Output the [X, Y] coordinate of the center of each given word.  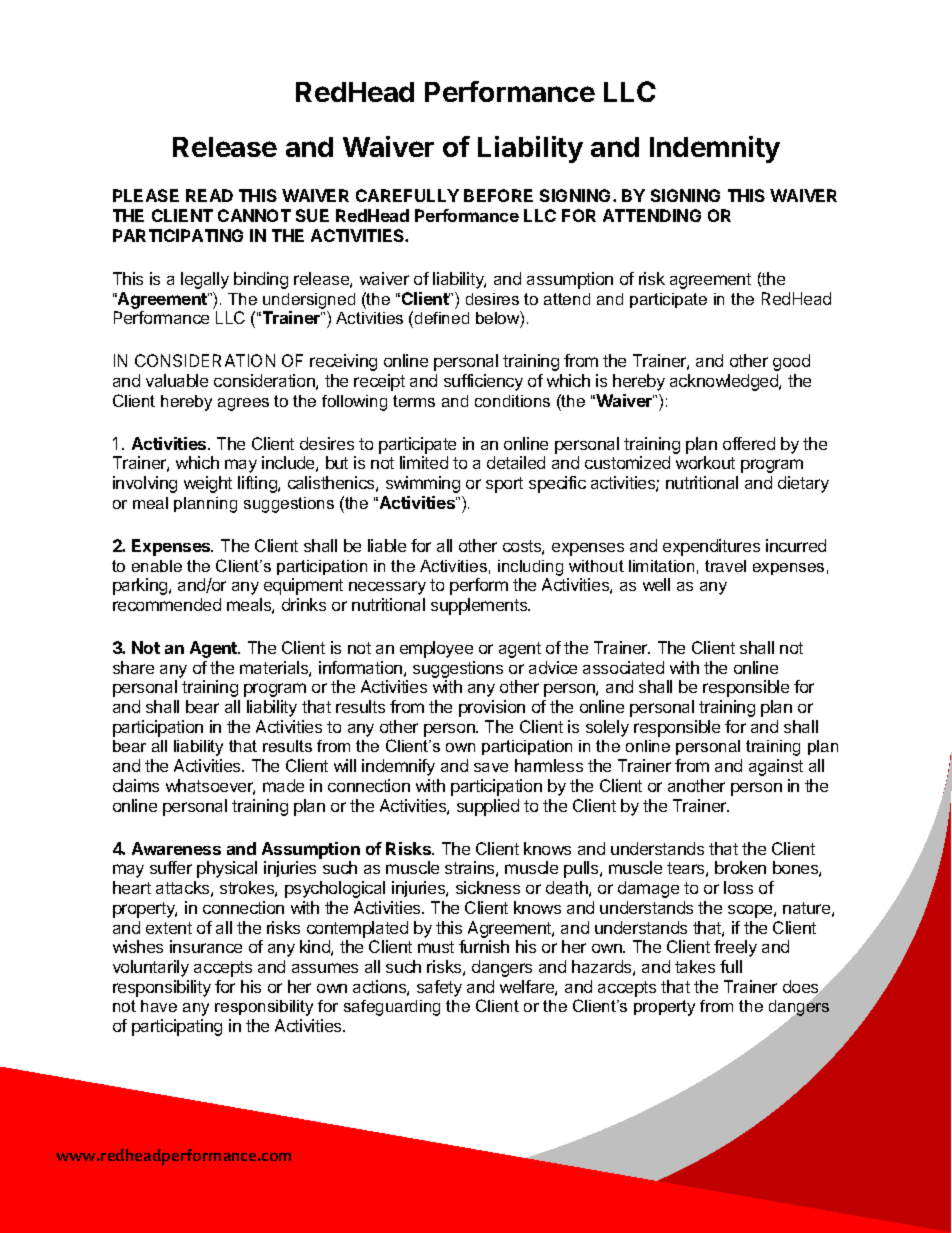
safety [439, 988]
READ [209, 195]
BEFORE [498, 195]
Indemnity [715, 149]
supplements [480, 606]
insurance [206, 946]
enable [157, 566]
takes [695, 966]
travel [725, 566]
